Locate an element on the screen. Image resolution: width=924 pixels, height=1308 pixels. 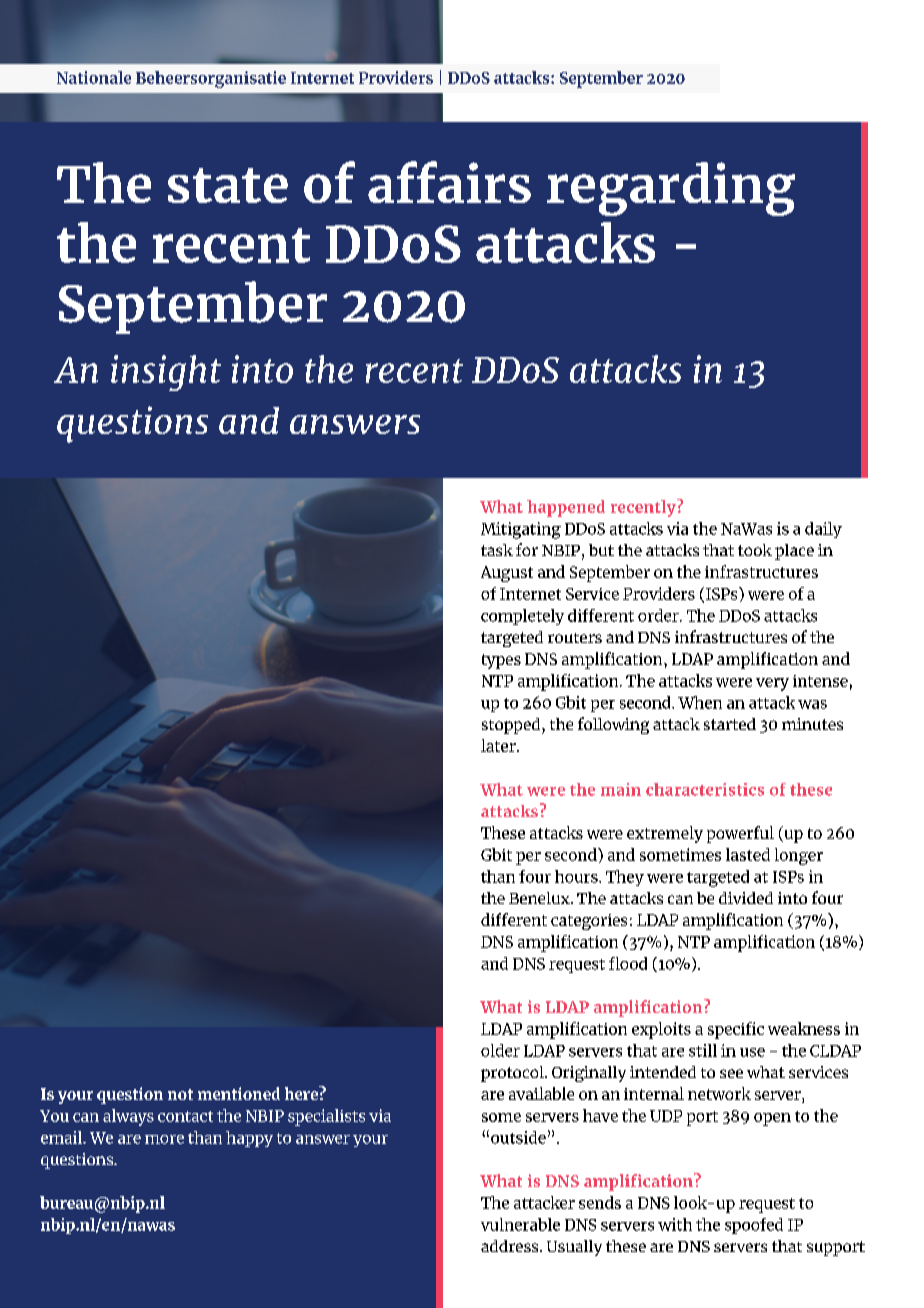
Nationale is located at coordinates (94, 77).
